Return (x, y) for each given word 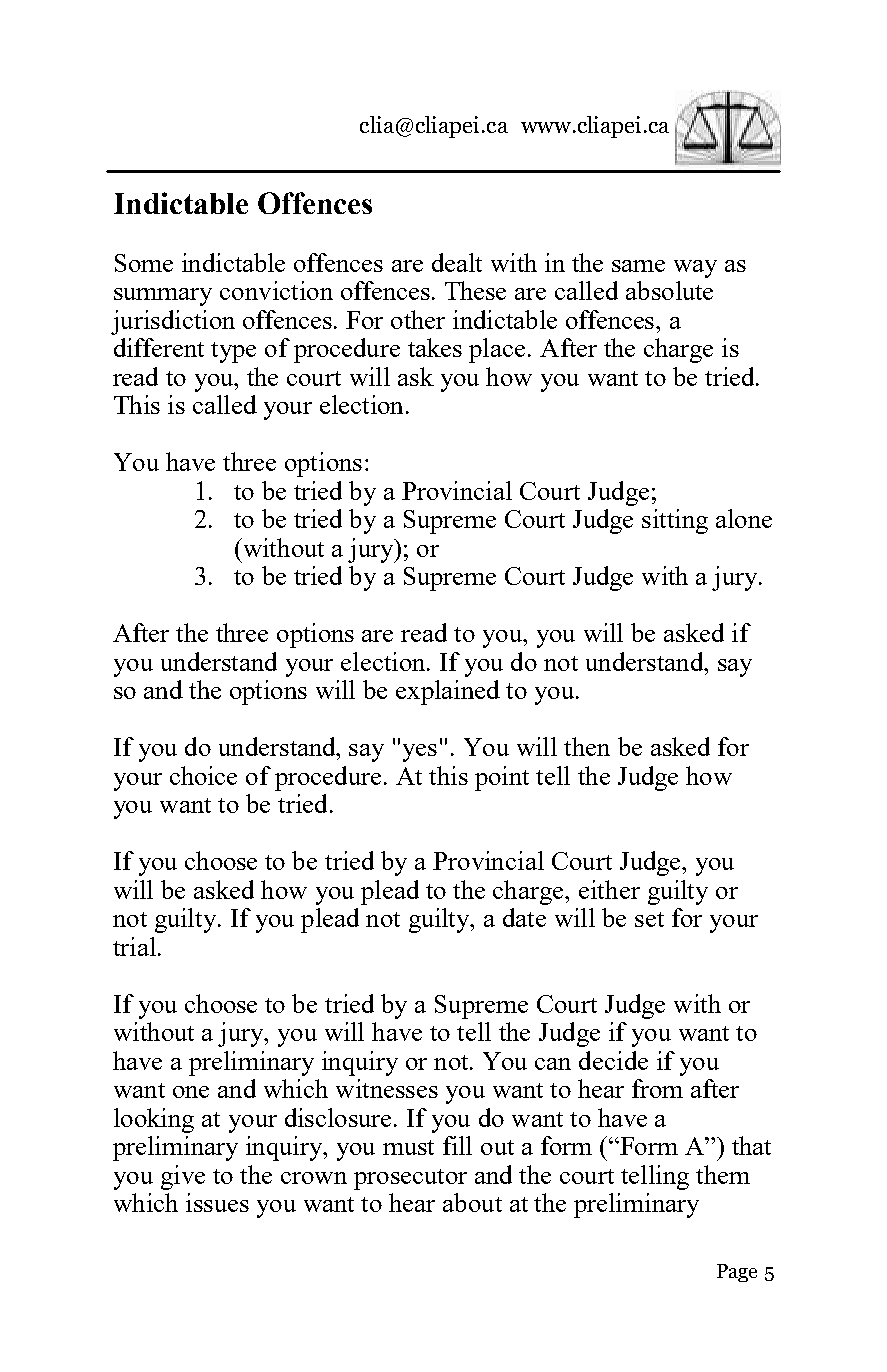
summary (163, 297)
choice (203, 775)
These (475, 290)
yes (420, 753)
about (472, 1202)
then (587, 746)
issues (217, 1202)
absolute (669, 290)
